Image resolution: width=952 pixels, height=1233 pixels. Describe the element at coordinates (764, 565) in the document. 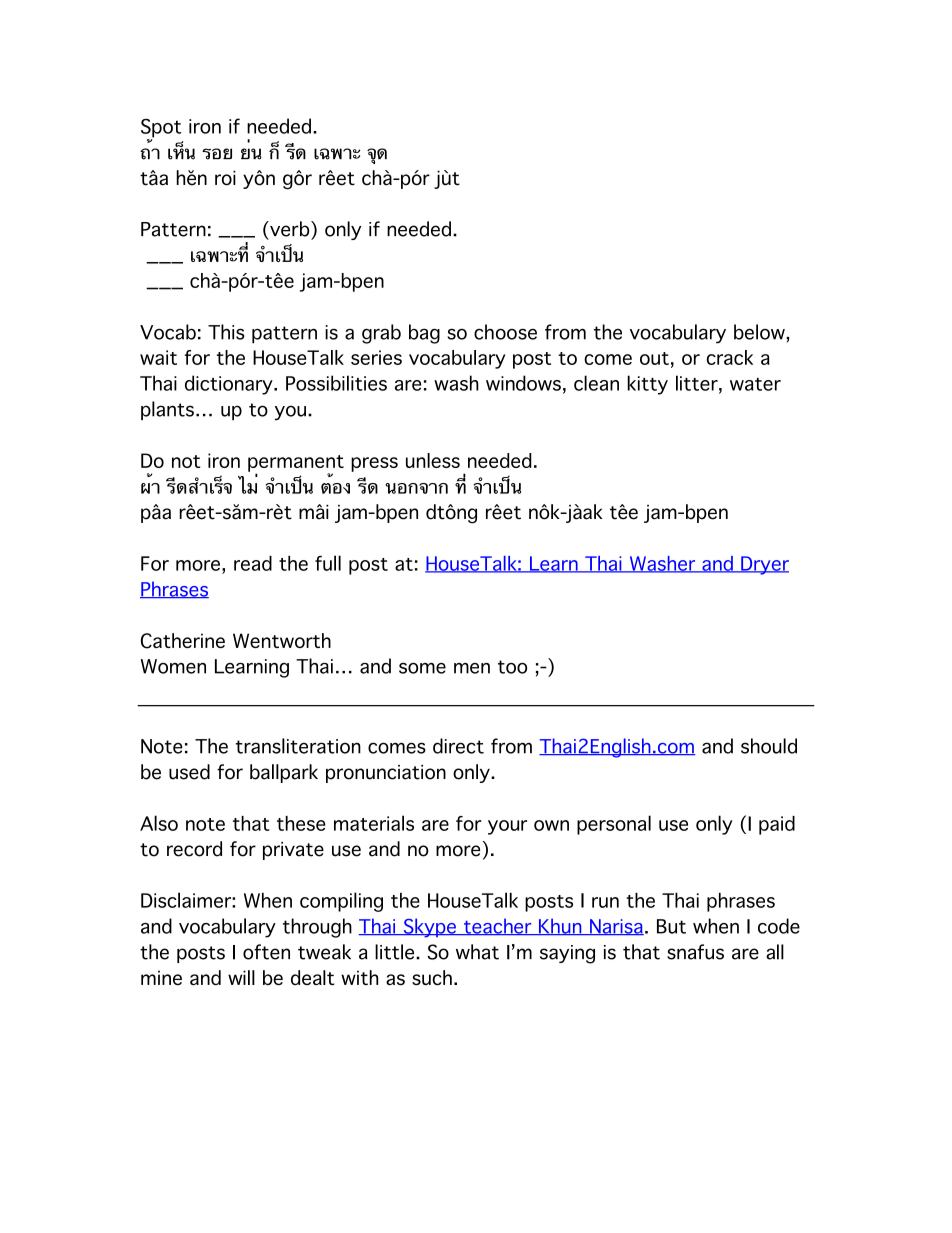

I see `Dryer` at that location.
